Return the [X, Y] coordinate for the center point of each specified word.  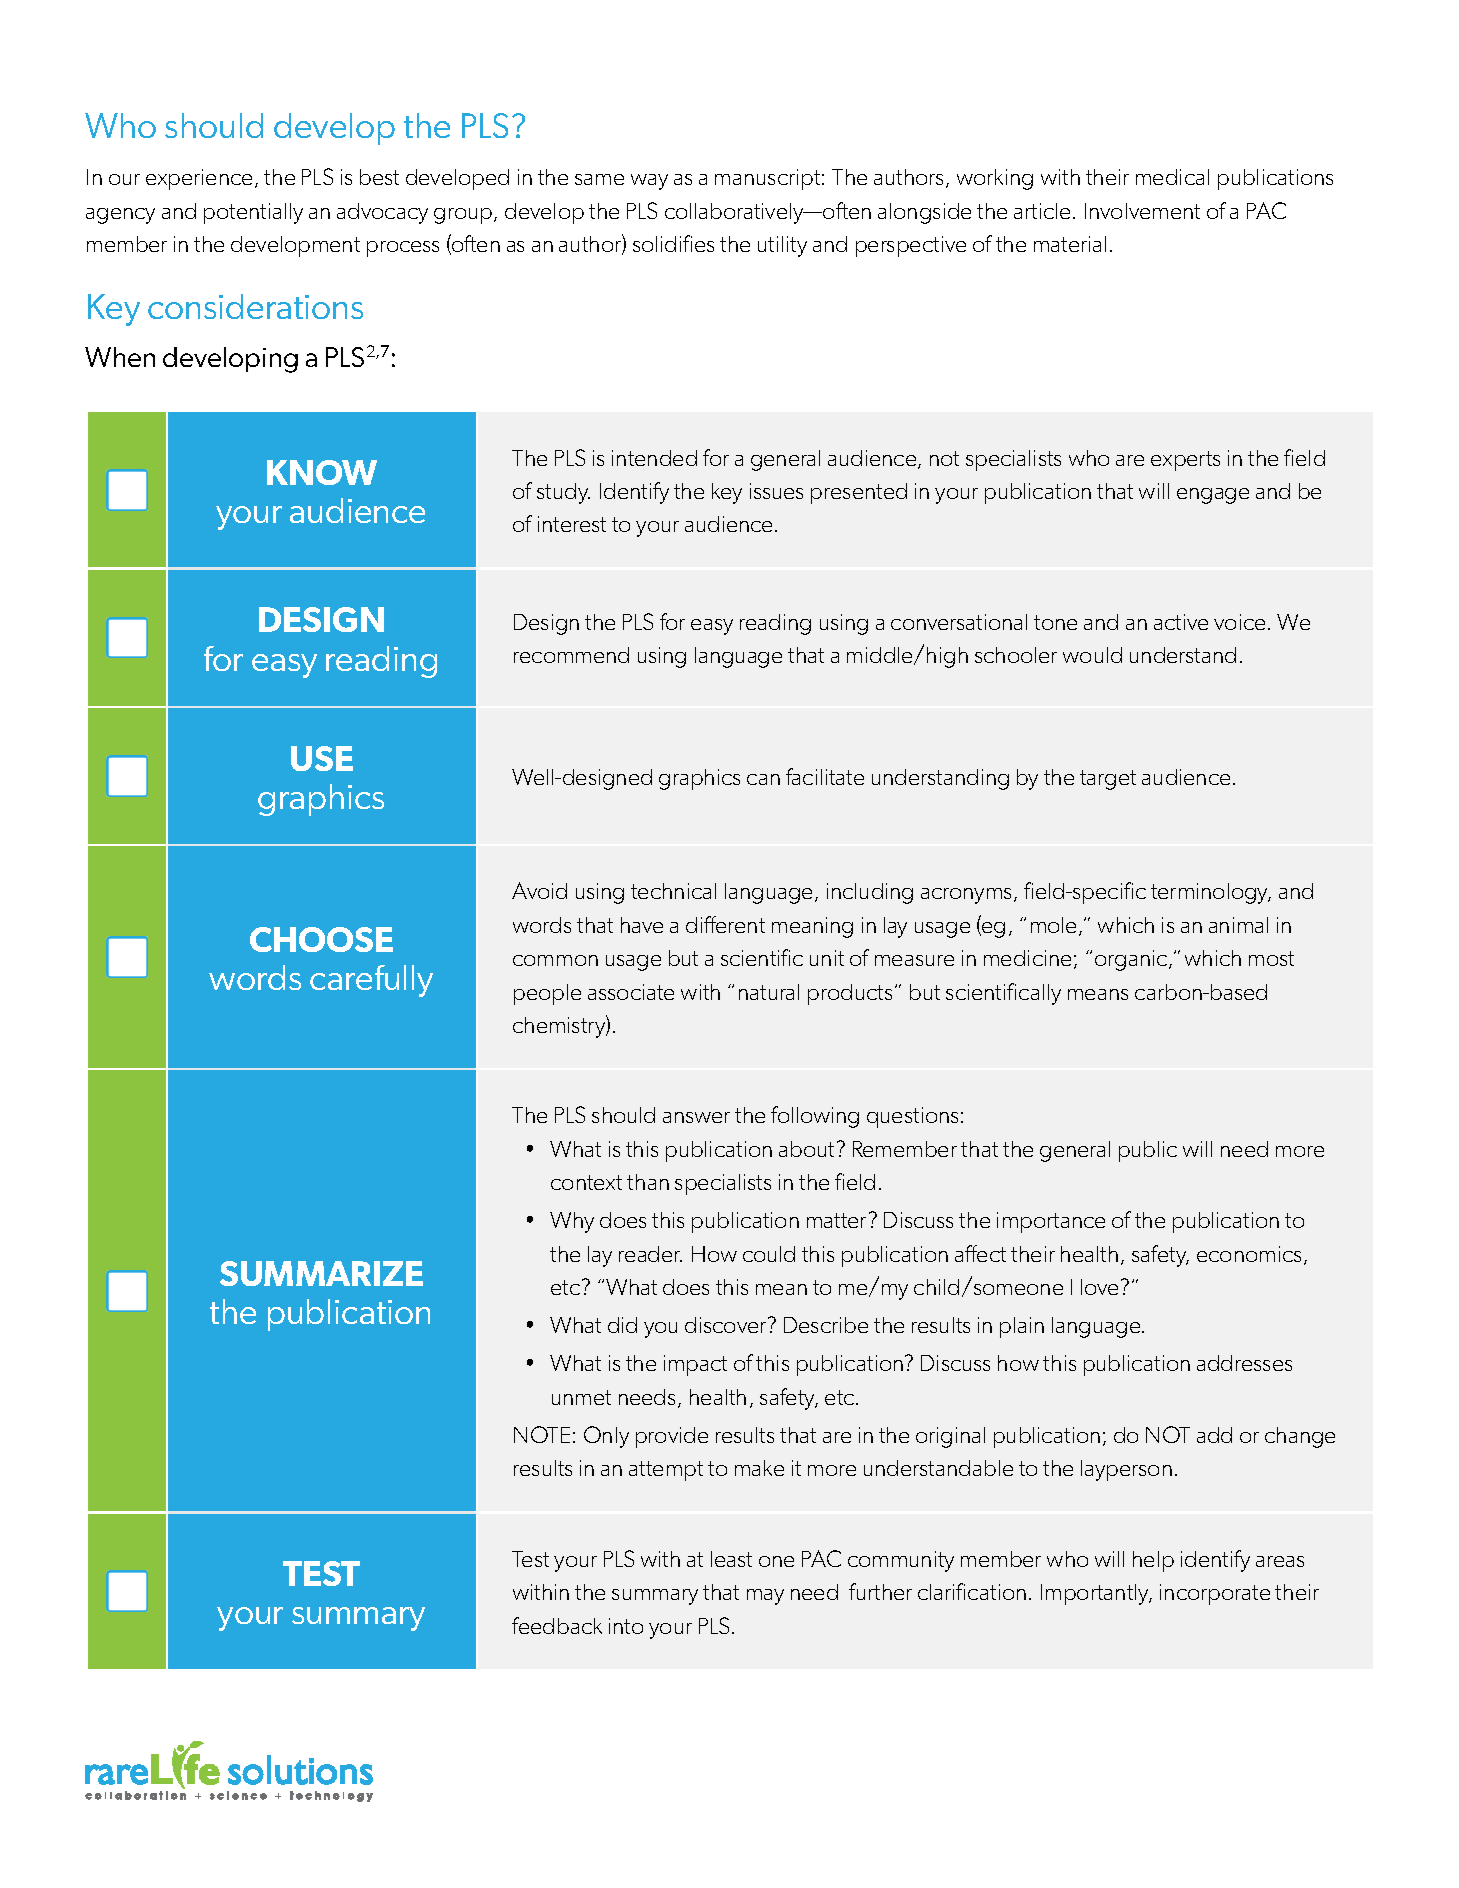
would [1092, 655]
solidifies [673, 243]
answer [696, 1117]
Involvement [1142, 211]
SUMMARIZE [321, 1273]
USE [322, 758]
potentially [253, 213]
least [731, 1559]
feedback [557, 1625]
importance [1051, 1222]
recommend [571, 655]
